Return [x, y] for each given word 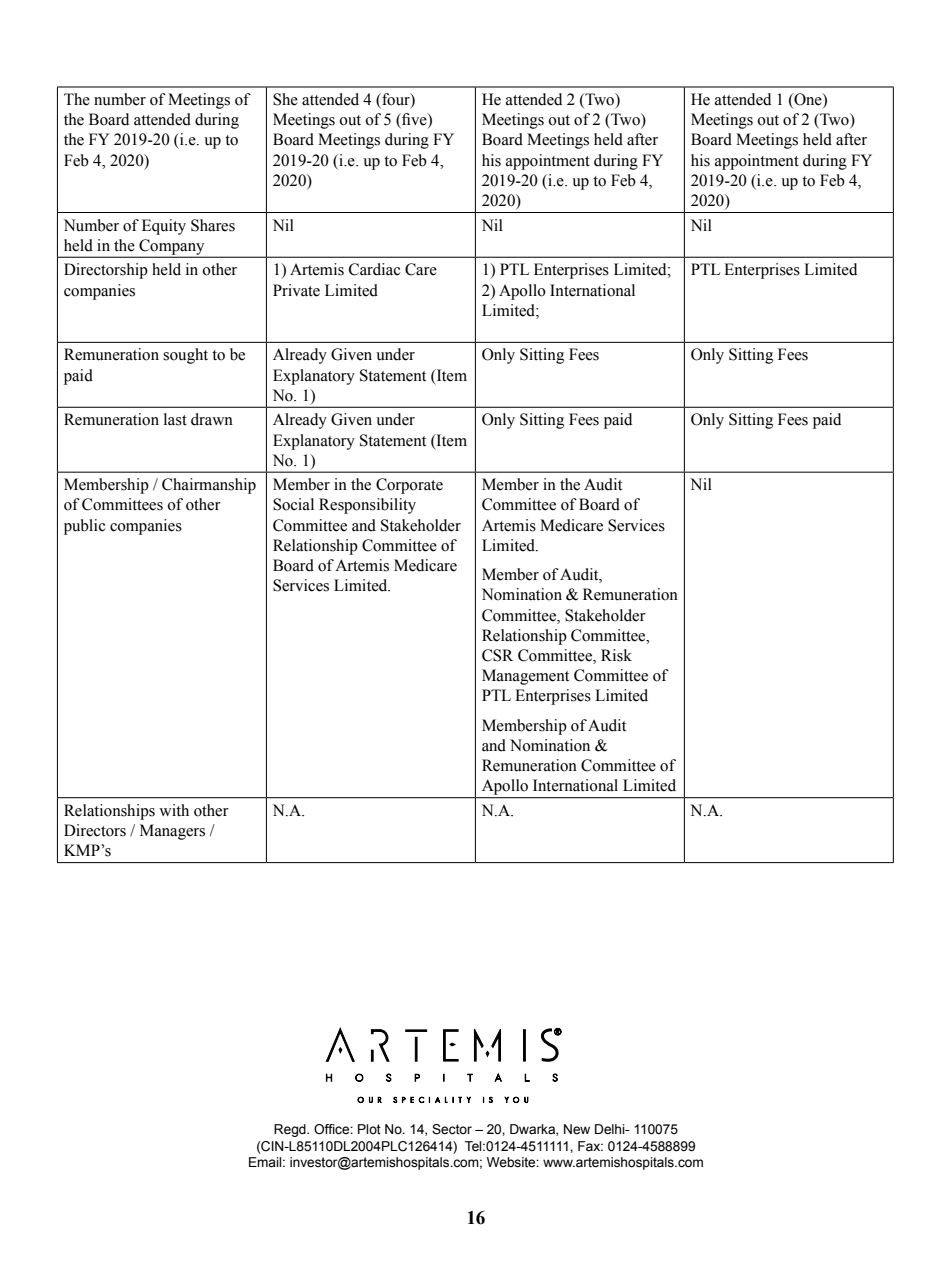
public [84, 527]
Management [525, 677]
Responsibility [367, 506]
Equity [164, 227]
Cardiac [374, 269]
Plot [369, 1129]
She [285, 99]
